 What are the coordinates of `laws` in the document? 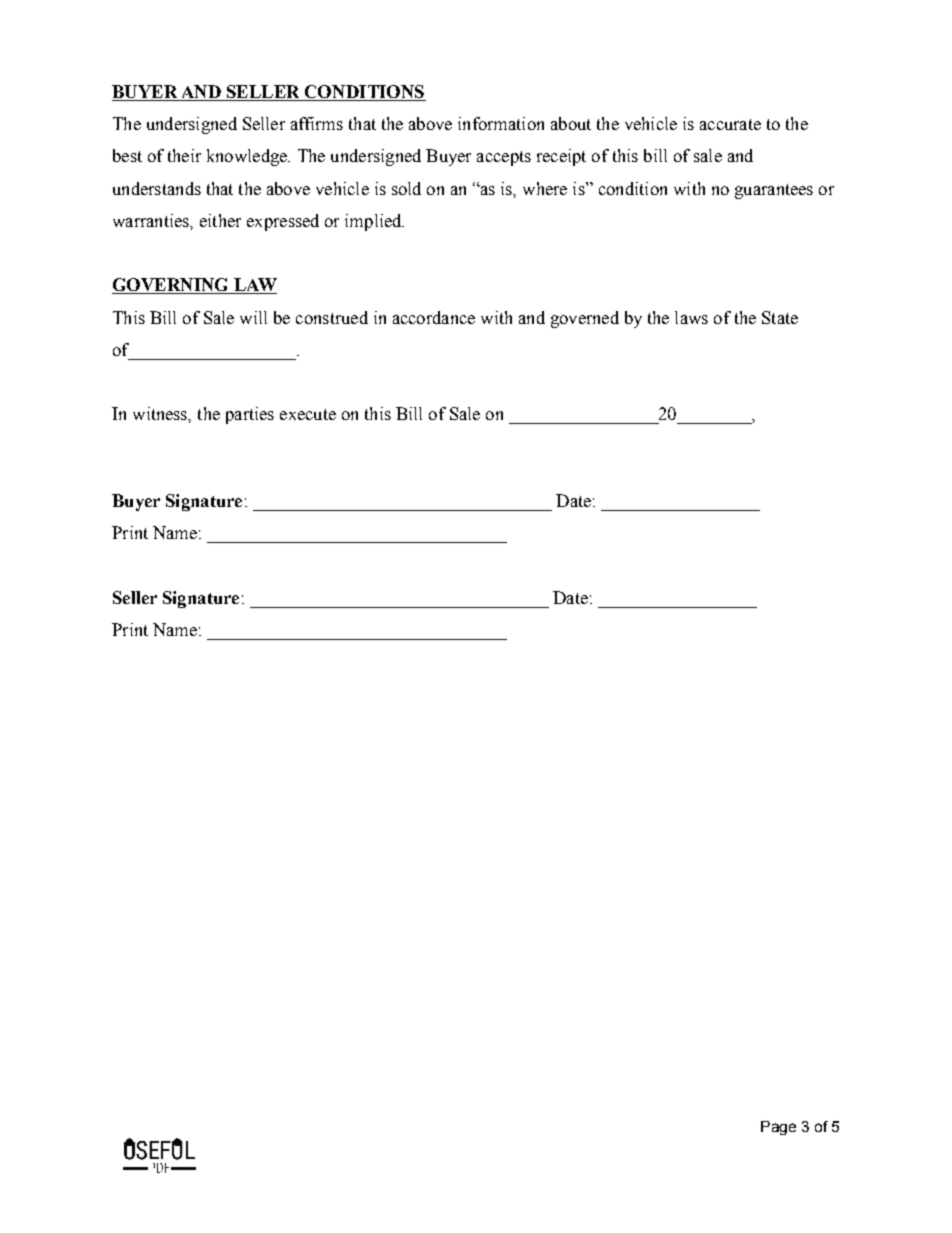 It's located at (691, 317).
